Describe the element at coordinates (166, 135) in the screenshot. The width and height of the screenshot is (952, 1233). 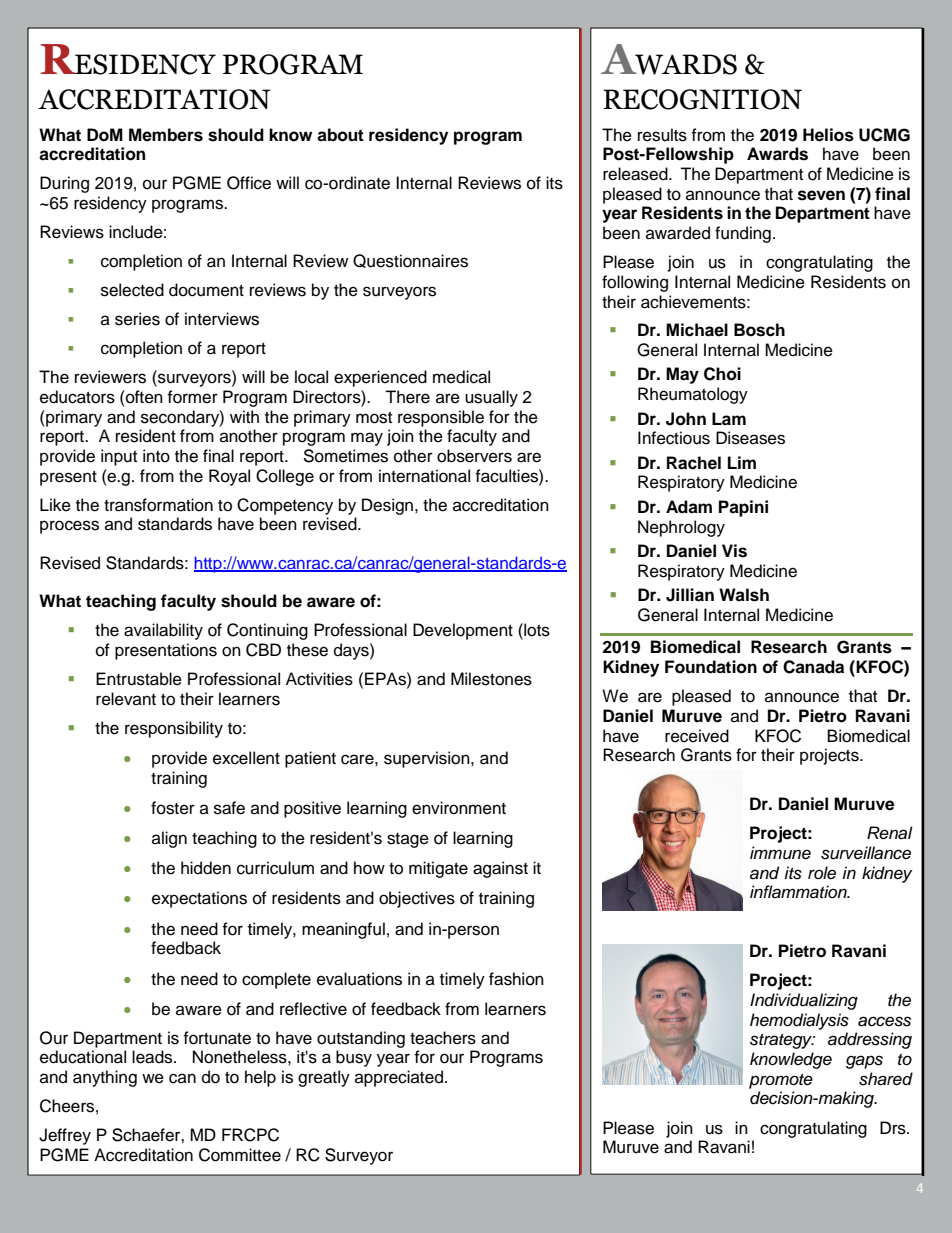
I see `Members` at that location.
